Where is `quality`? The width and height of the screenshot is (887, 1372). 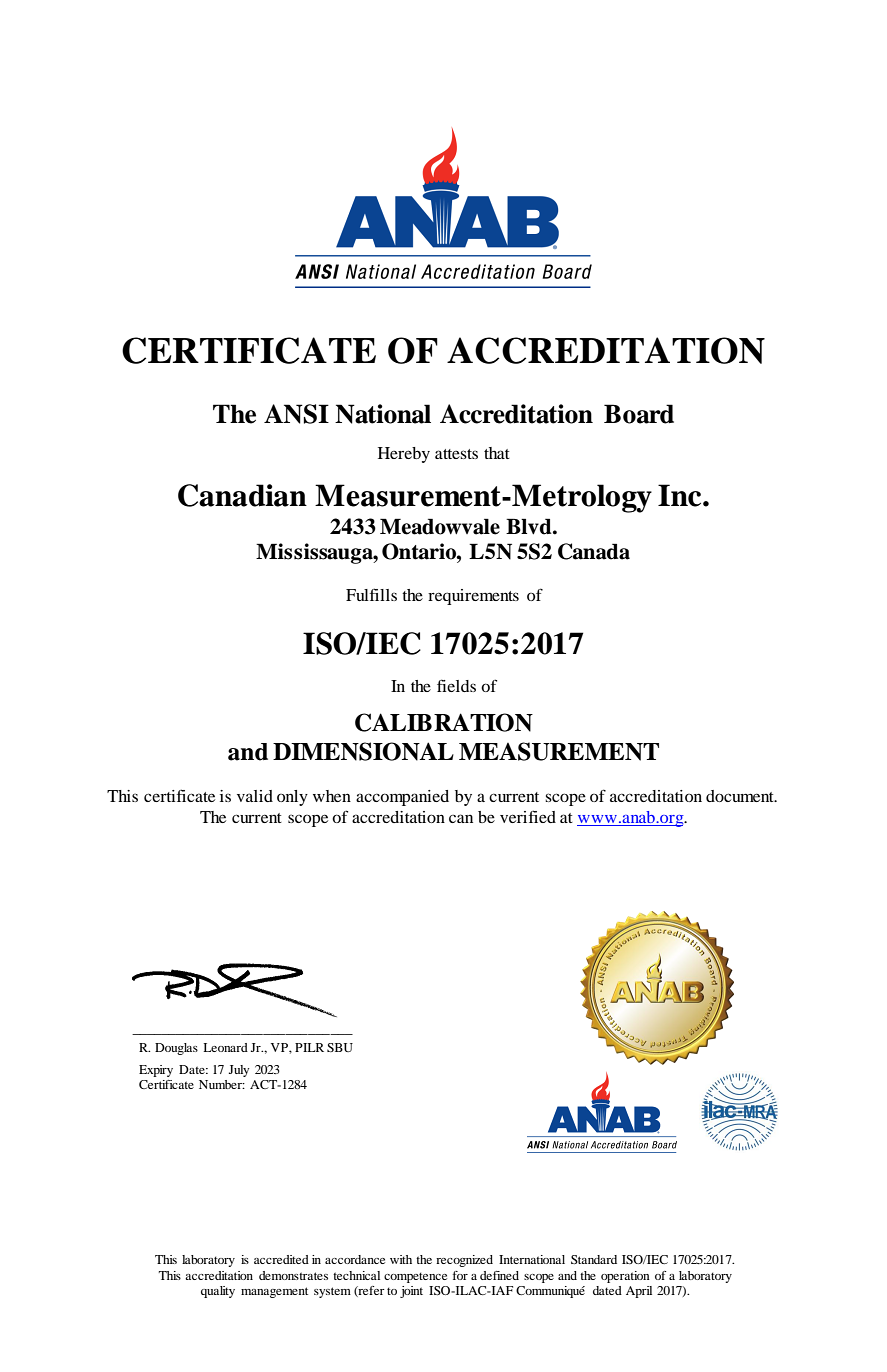
quality is located at coordinates (218, 1292).
